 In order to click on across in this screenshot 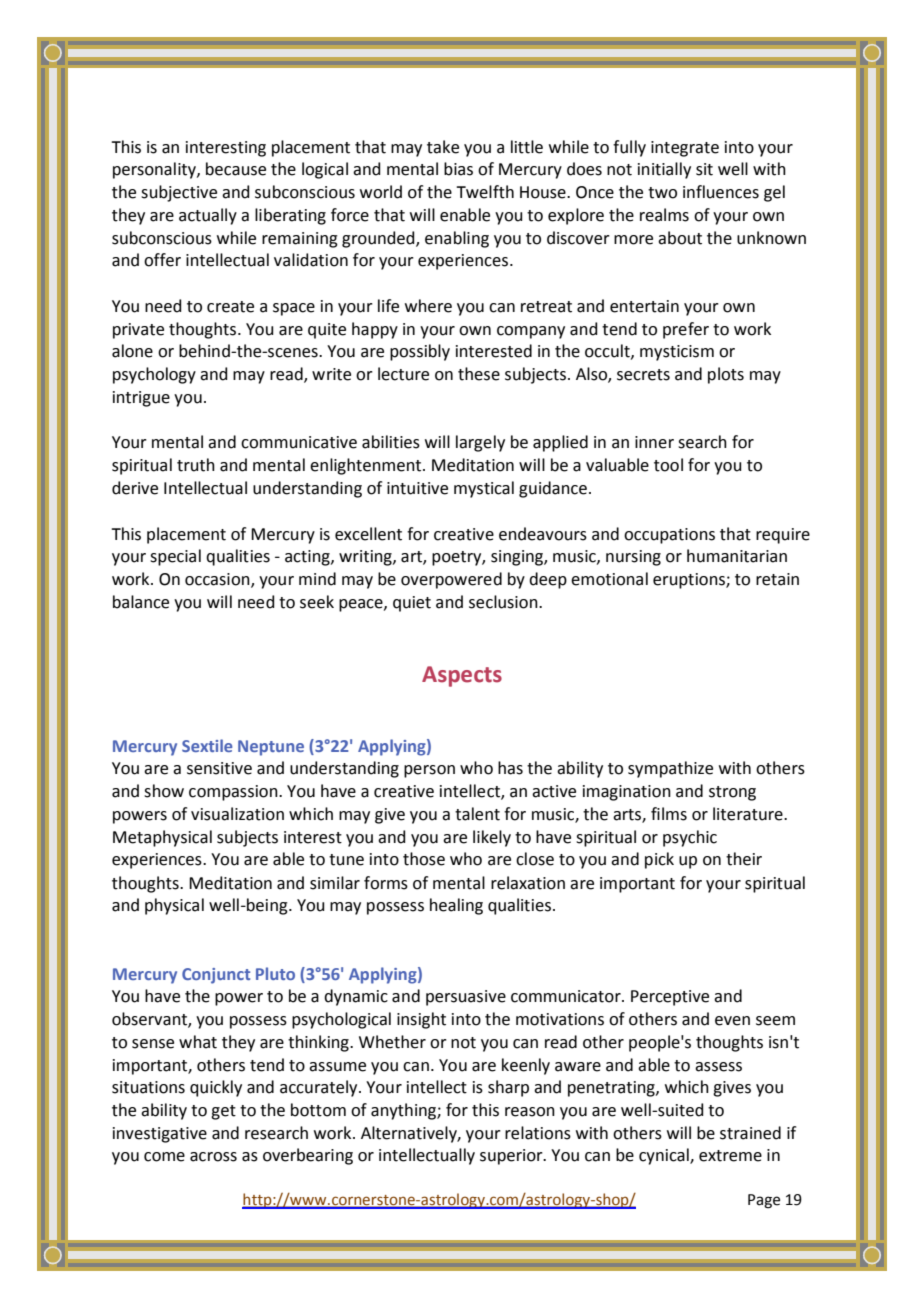, I will do `click(213, 1157)`.
